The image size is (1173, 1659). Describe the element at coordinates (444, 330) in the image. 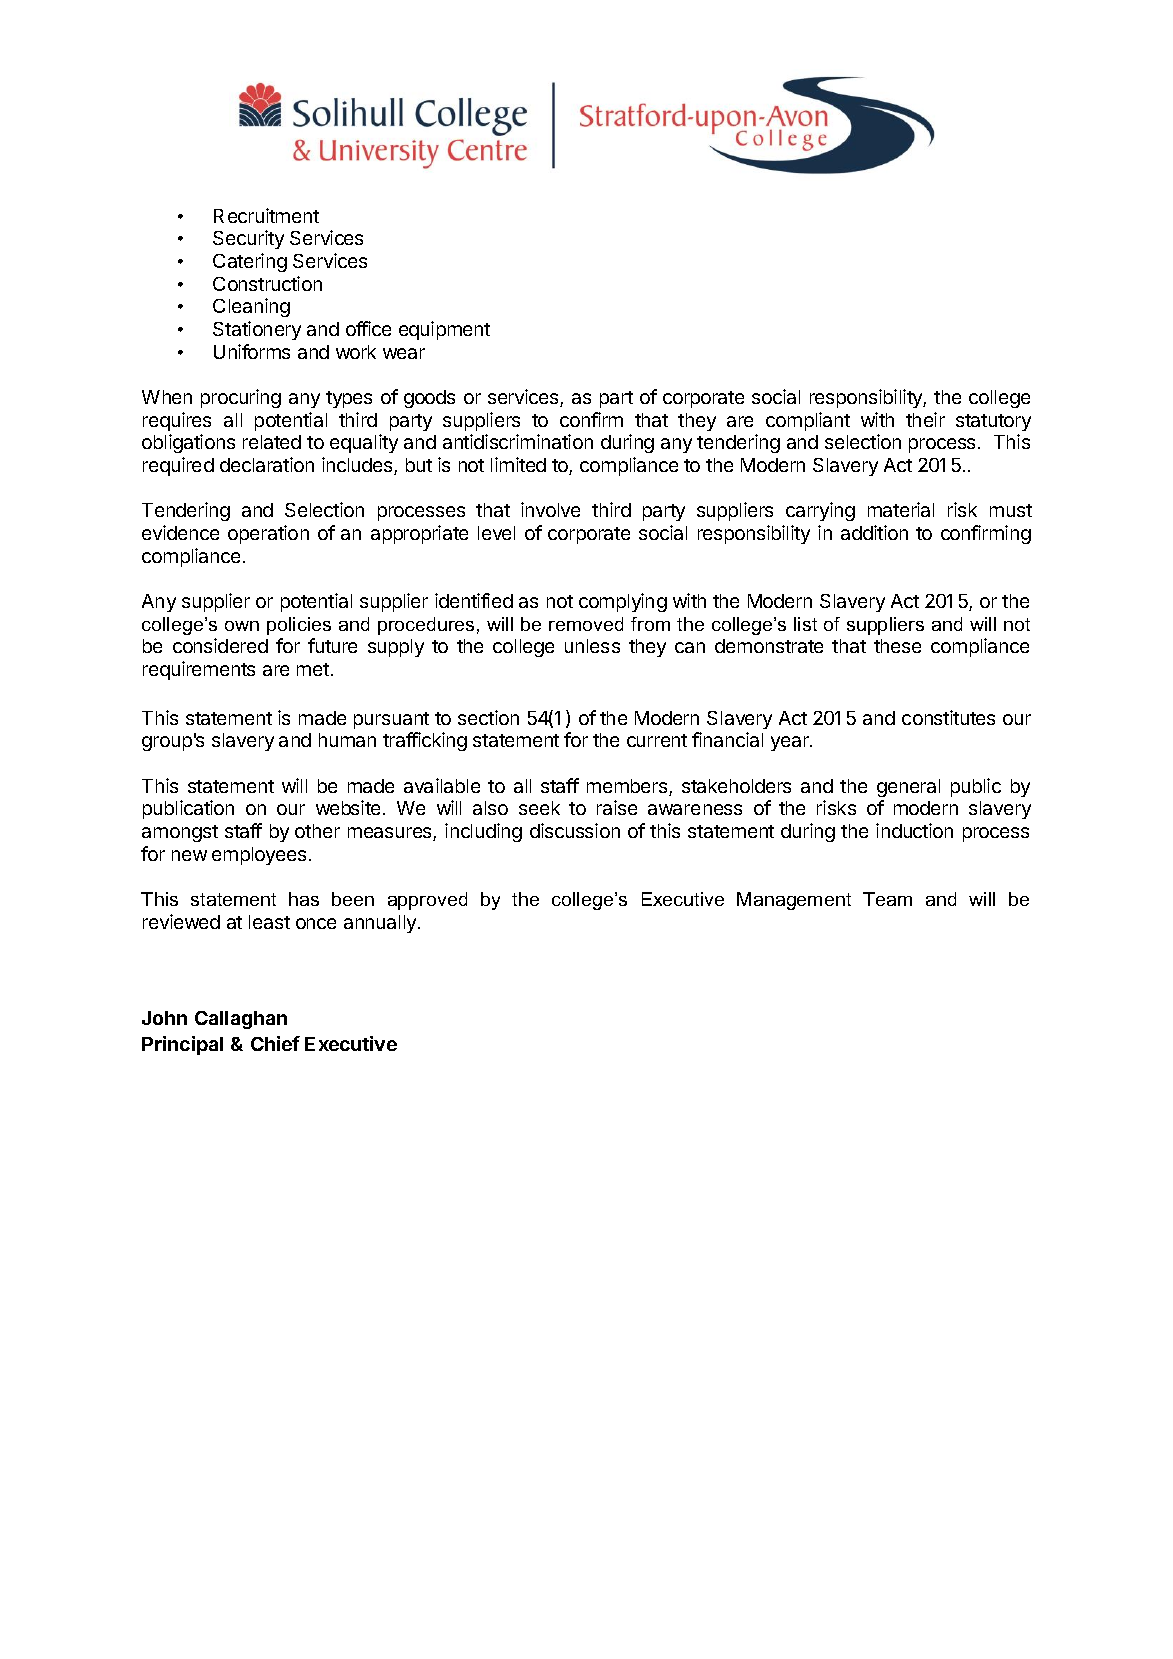

I see `equipment` at that location.
